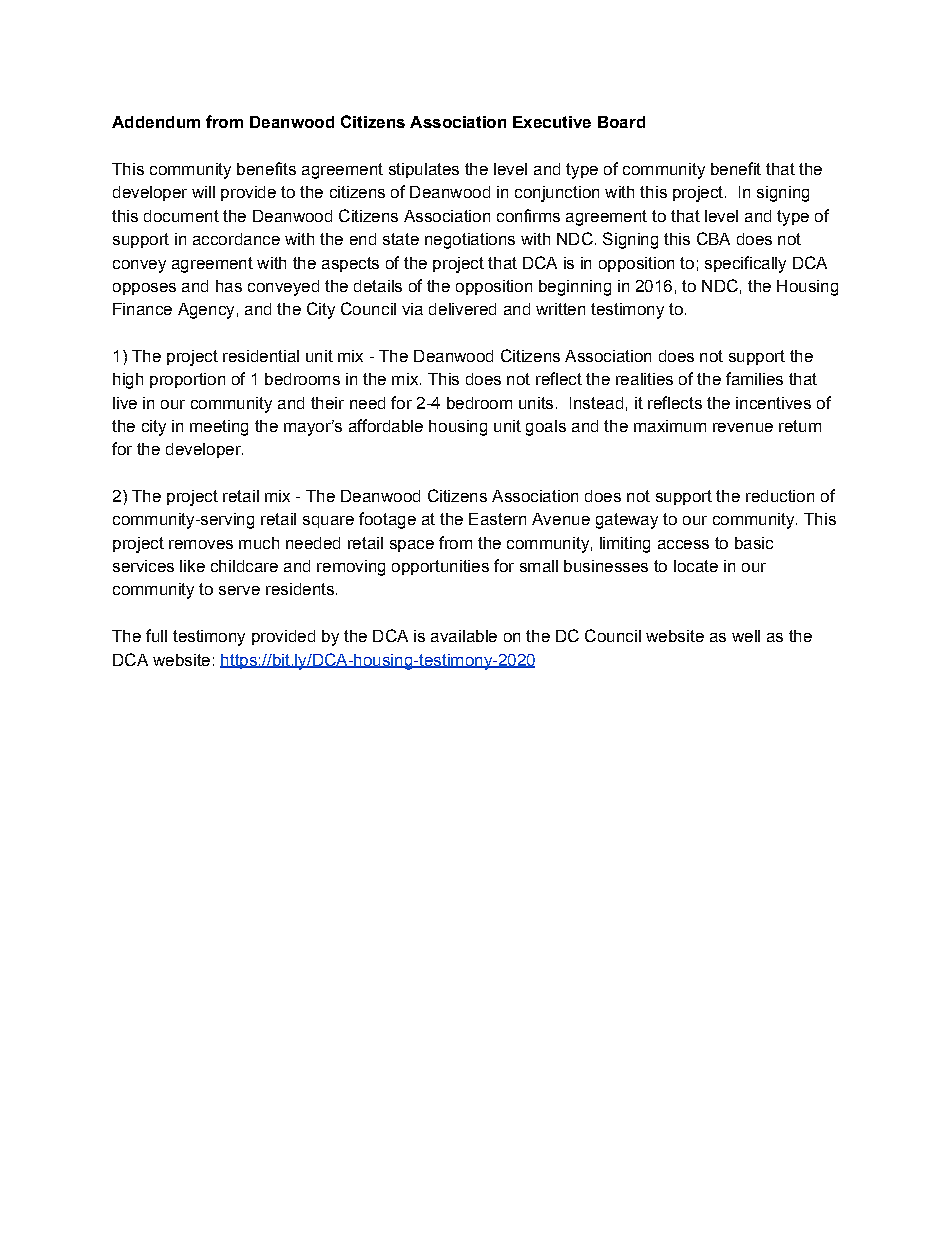  What do you see at coordinates (497, 519) in the screenshot?
I see `Eastern` at bounding box center [497, 519].
